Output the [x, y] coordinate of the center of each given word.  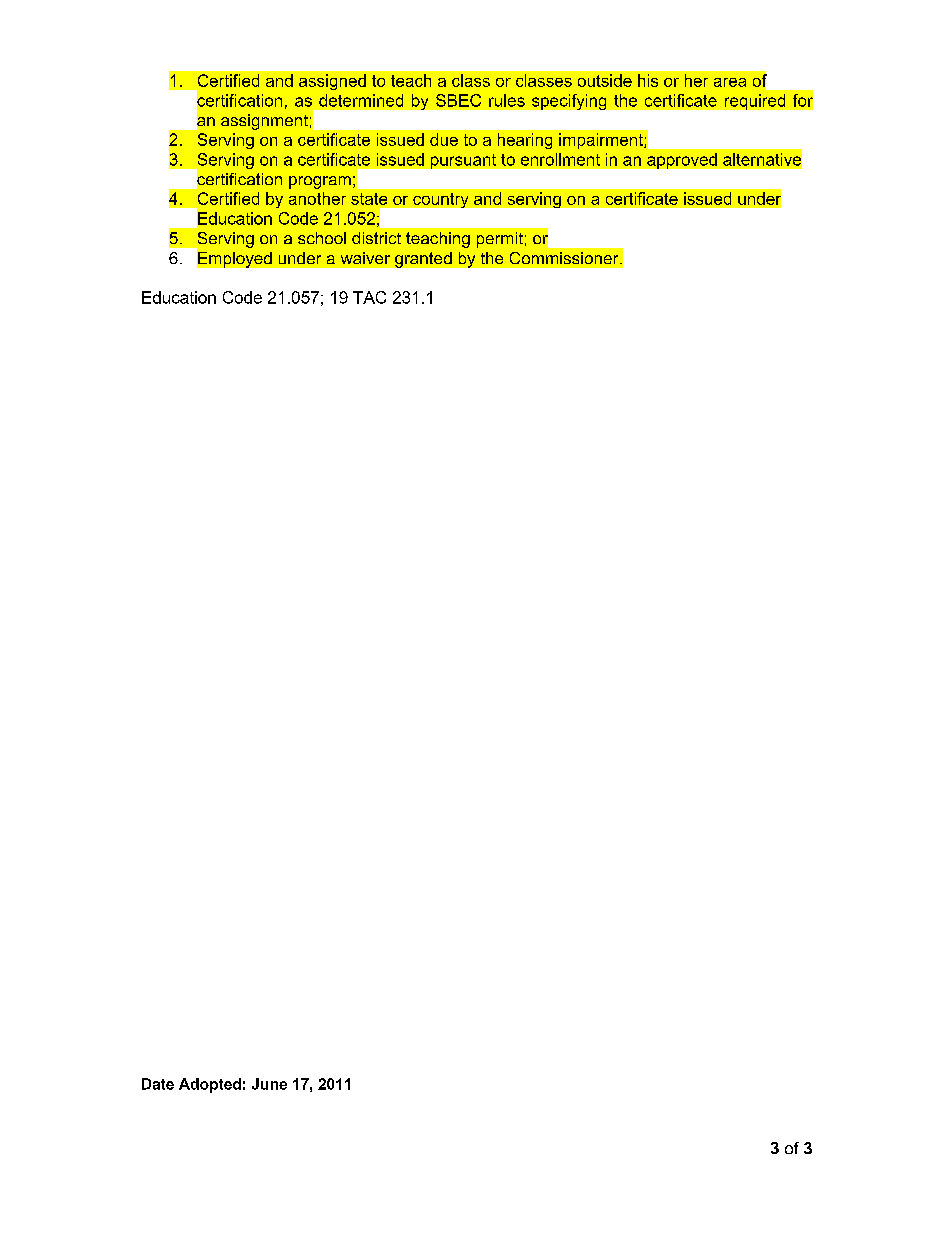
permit [500, 240]
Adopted [210, 1085]
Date [158, 1084]
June [269, 1084]
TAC [369, 297]
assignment [264, 122]
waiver [365, 258]
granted [423, 260]
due [444, 139]
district [376, 238]
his [648, 80]
